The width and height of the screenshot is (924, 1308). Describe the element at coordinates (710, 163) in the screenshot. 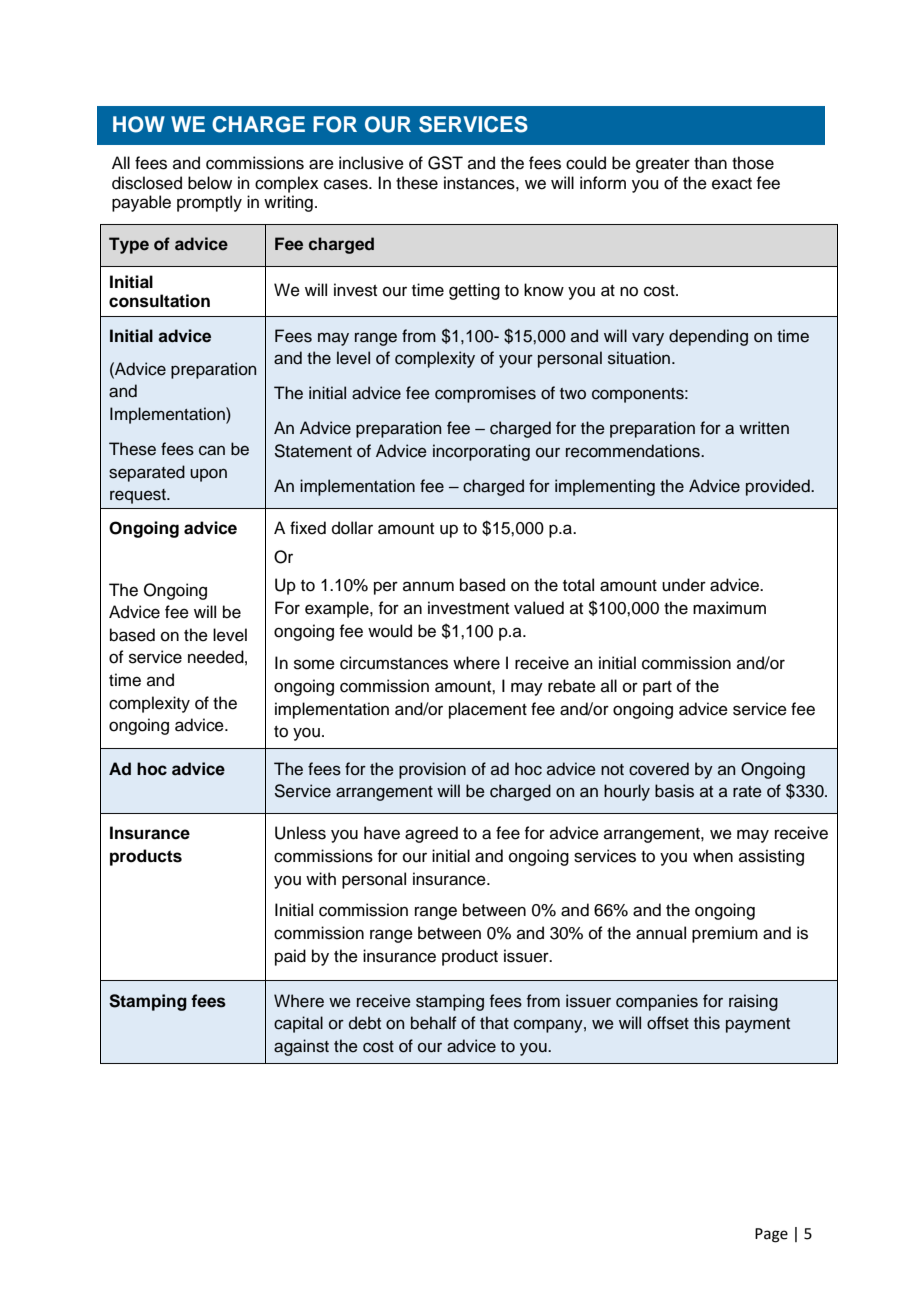

I see `than` at that location.
